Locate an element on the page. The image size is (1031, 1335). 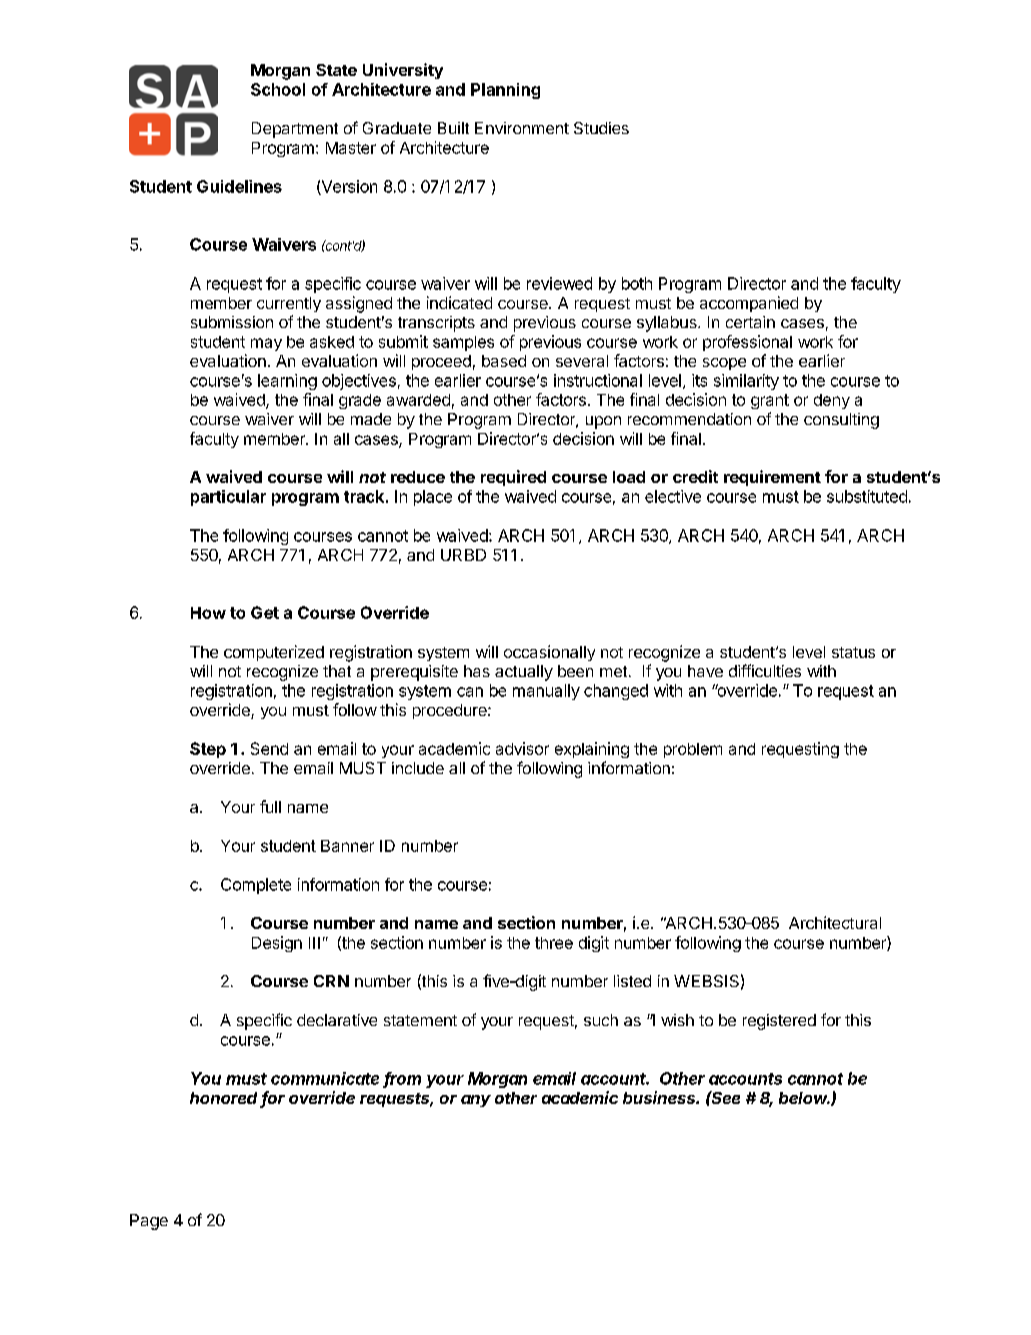
difficulties is located at coordinates (765, 670).
